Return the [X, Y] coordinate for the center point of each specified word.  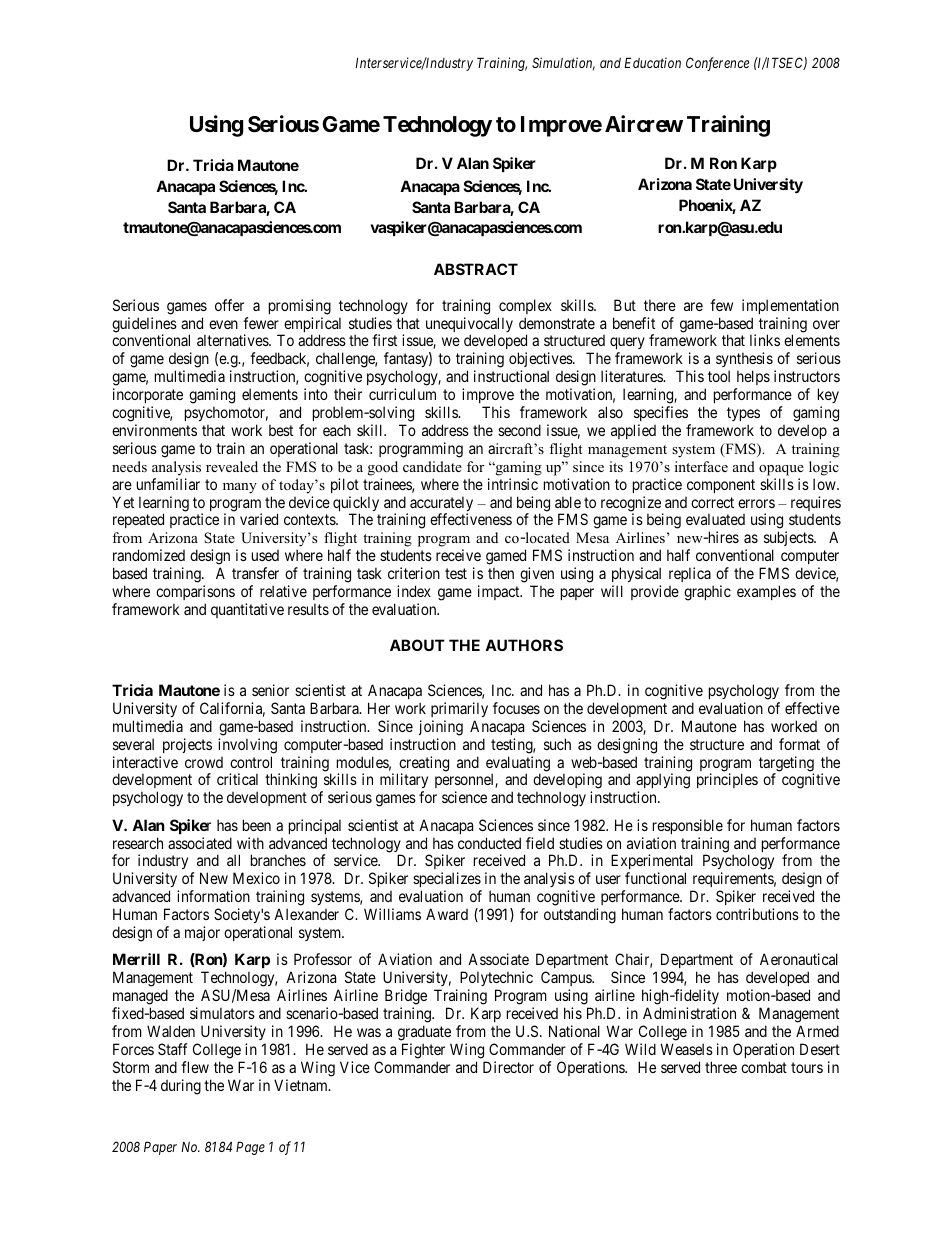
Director [508, 1067]
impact [500, 592]
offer [229, 305]
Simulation [563, 64]
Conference [717, 64]
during [181, 1087]
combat [764, 1067]
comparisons [195, 592]
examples [766, 592]
